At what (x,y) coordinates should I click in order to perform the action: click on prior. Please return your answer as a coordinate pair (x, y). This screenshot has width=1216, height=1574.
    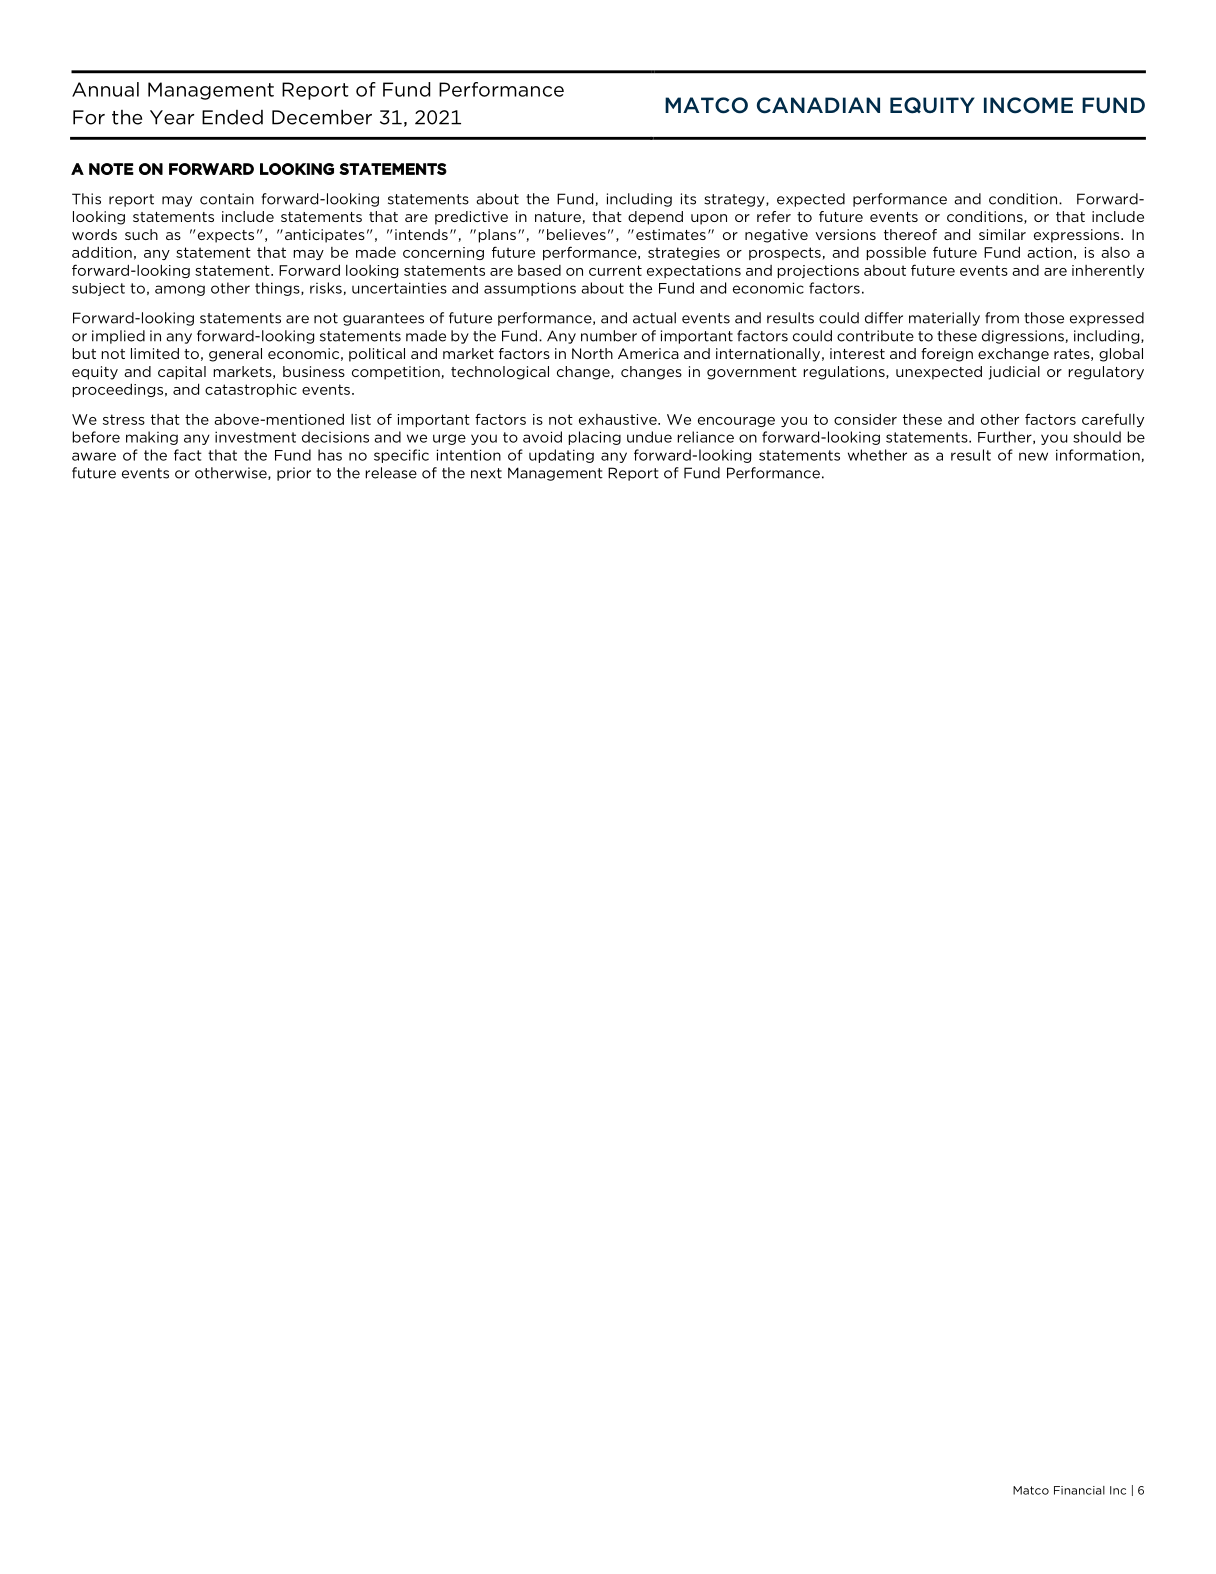
    Looking at the image, I should click on (294, 474).
